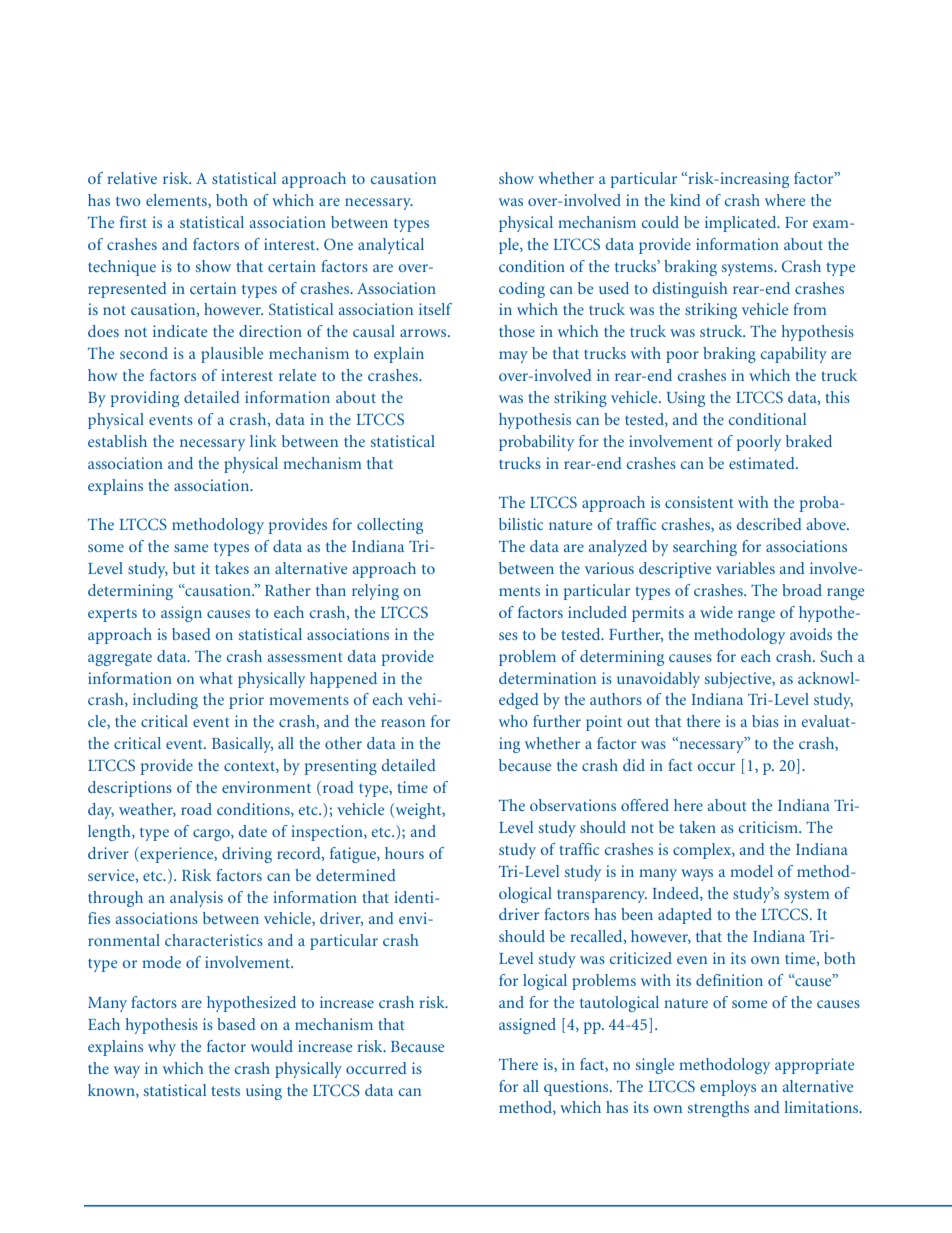 The height and width of the screenshot is (1233, 952). Describe the element at coordinates (191, 548) in the screenshot. I see `same` at that location.
